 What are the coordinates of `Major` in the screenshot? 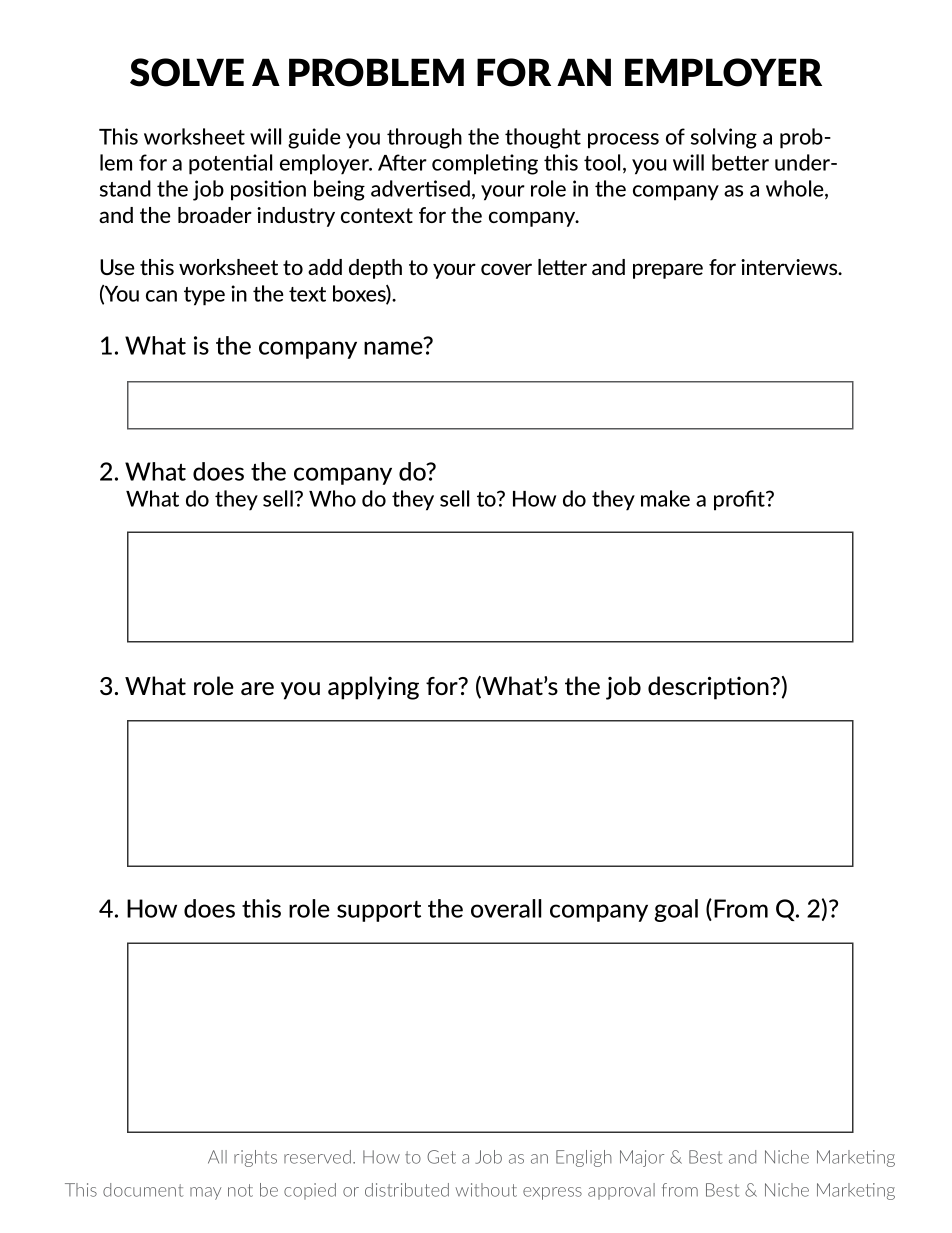 It's located at (642, 1158).
